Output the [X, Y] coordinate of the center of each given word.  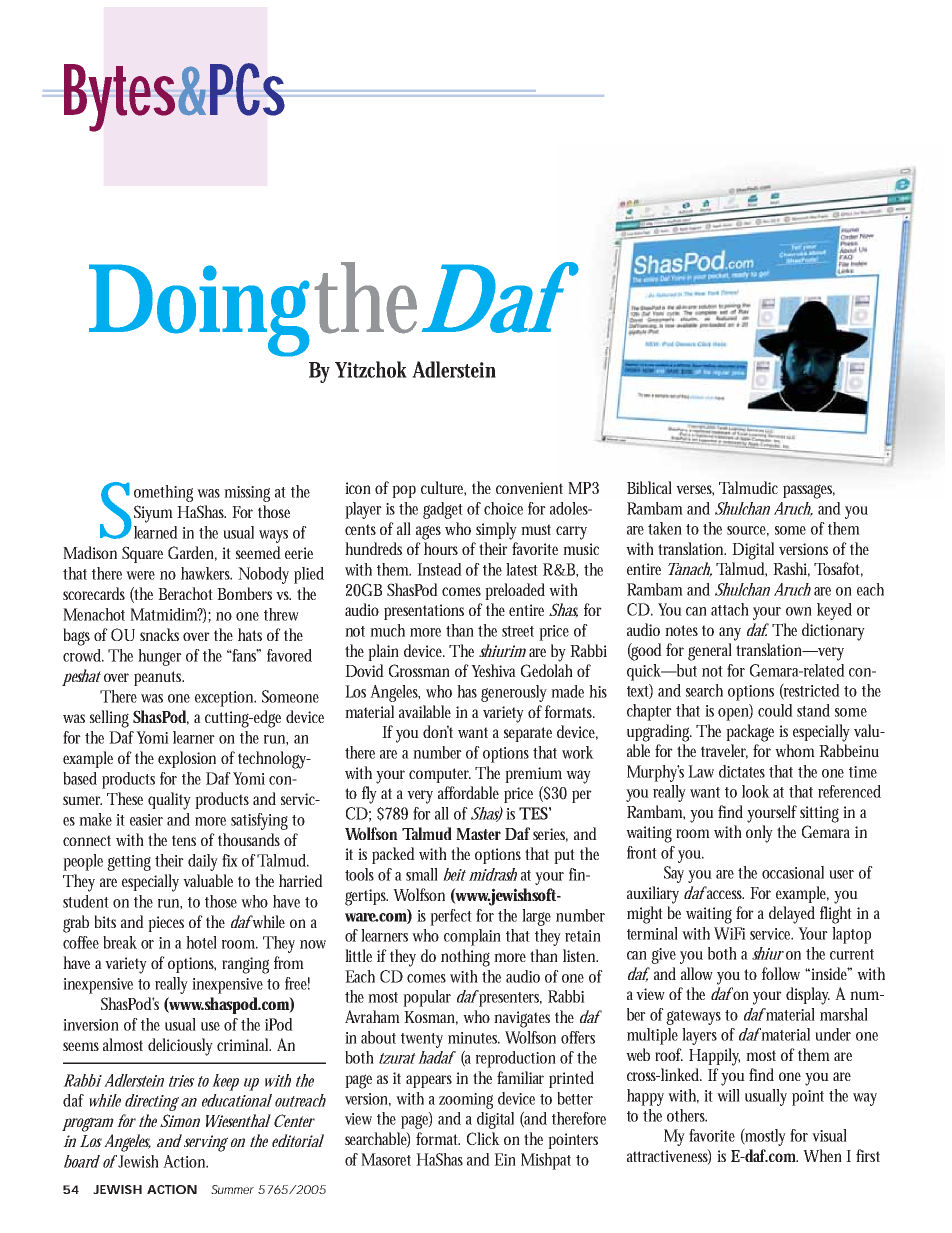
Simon [180, 1120]
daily [203, 862]
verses [695, 490]
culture [443, 488]
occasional [793, 872]
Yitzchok [371, 369]
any [730, 634]
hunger [160, 657]
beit [454, 874]
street [518, 631]
